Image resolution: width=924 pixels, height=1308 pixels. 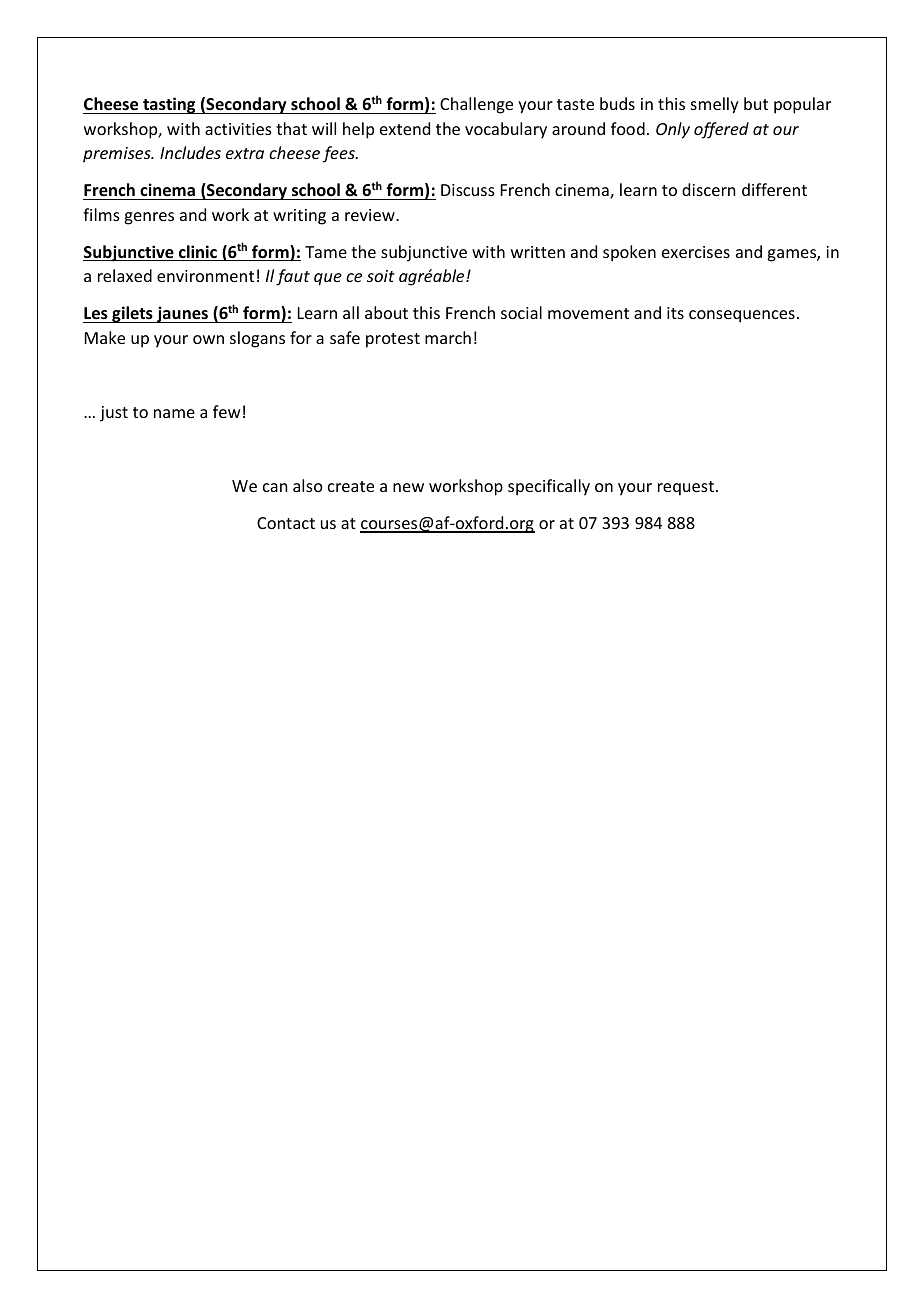 I want to click on name, so click(x=174, y=413).
